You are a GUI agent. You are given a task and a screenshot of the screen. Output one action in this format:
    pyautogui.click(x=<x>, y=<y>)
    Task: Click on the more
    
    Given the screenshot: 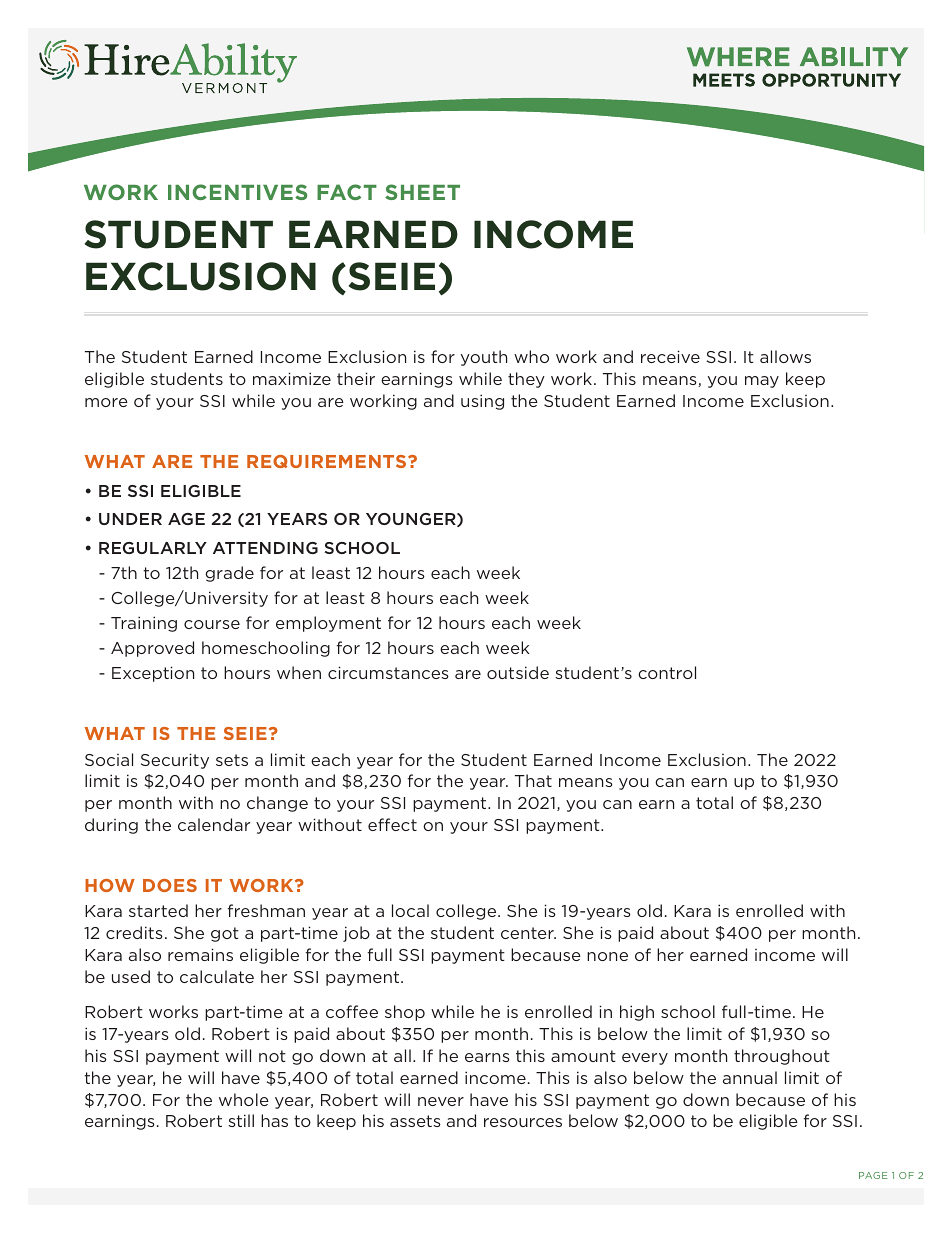 What is the action you would take?
    pyautogui.click(x=106, y=402)
